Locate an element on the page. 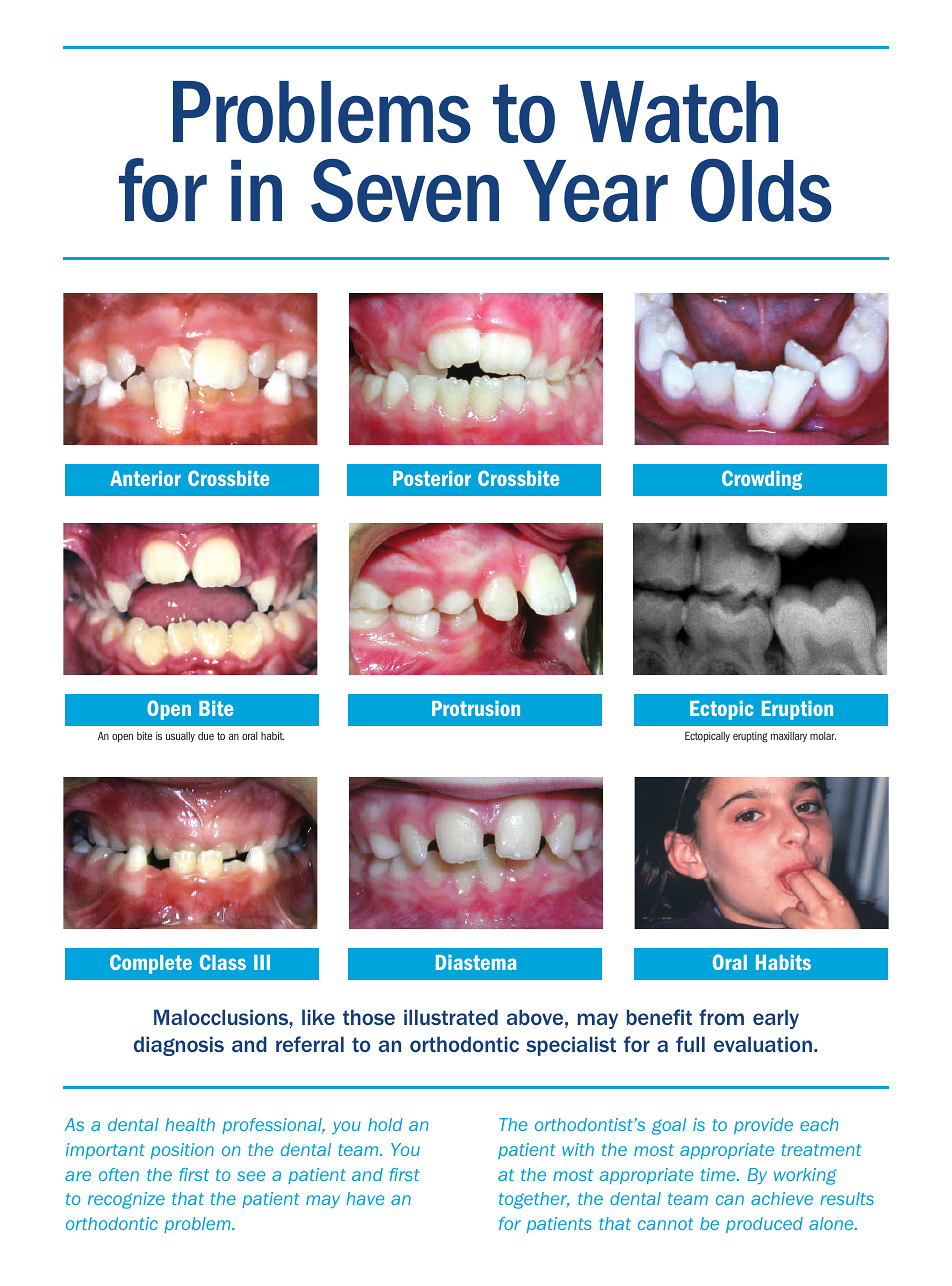  Crowding is located at coordinates (762, 480).
